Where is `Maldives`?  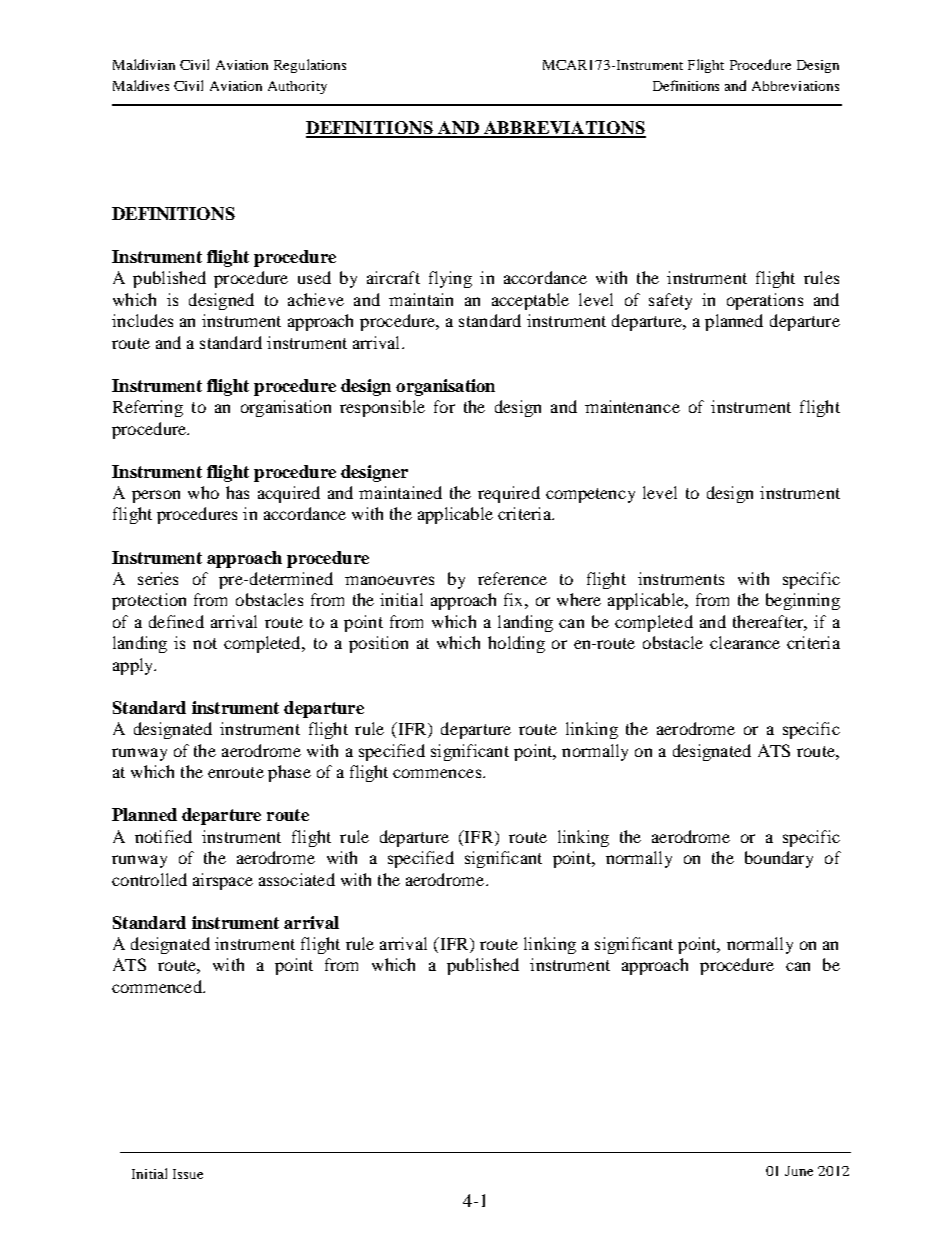 Maldives is located at coordinates (141, 85).
